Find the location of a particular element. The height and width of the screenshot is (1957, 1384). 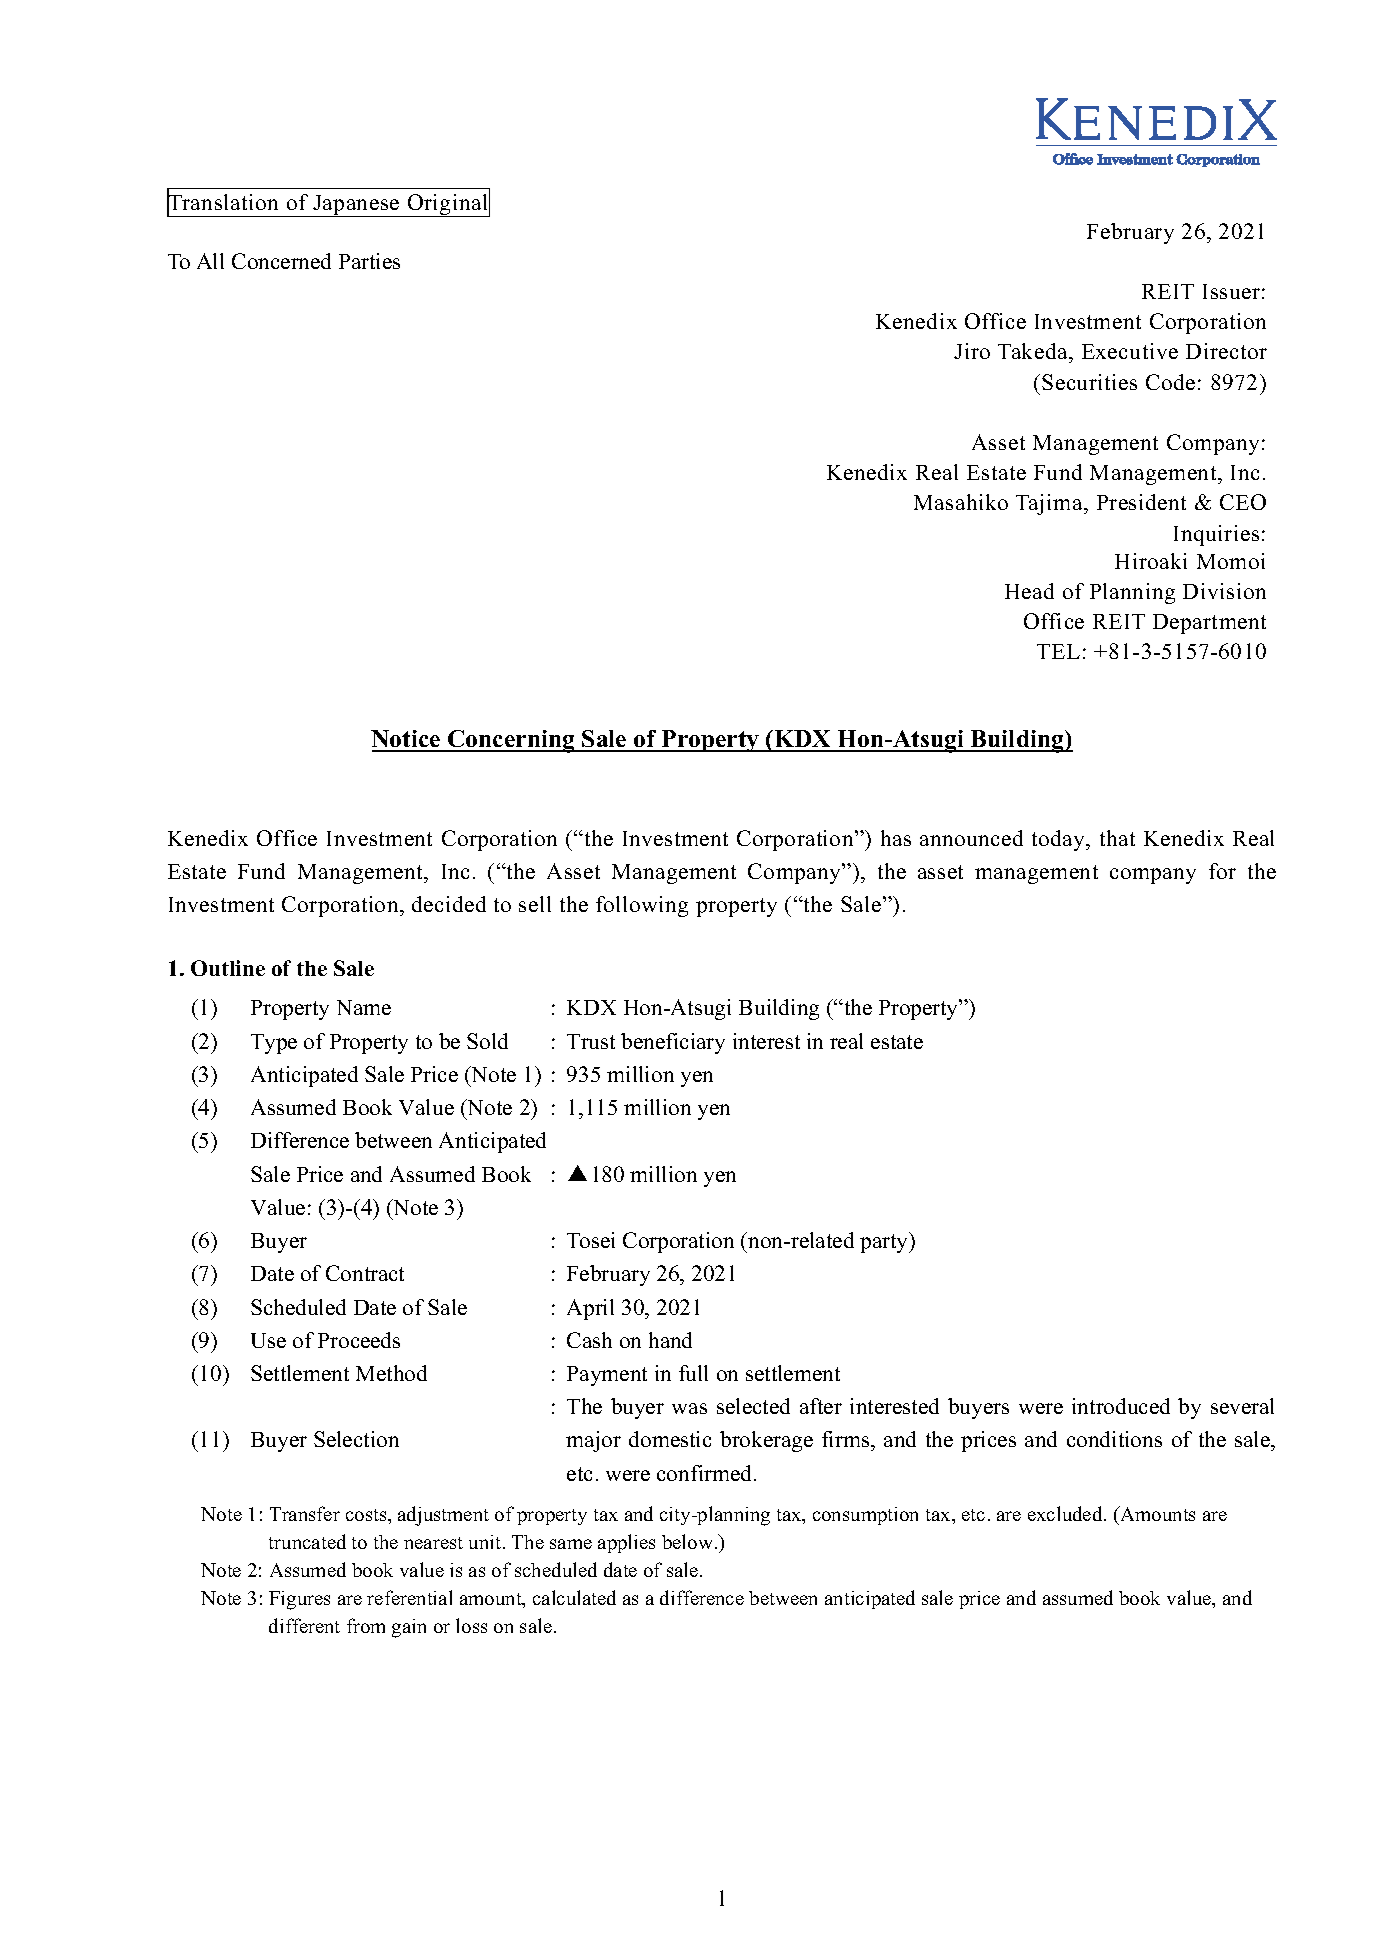

Executive is located at coordinates (1130, 351).
